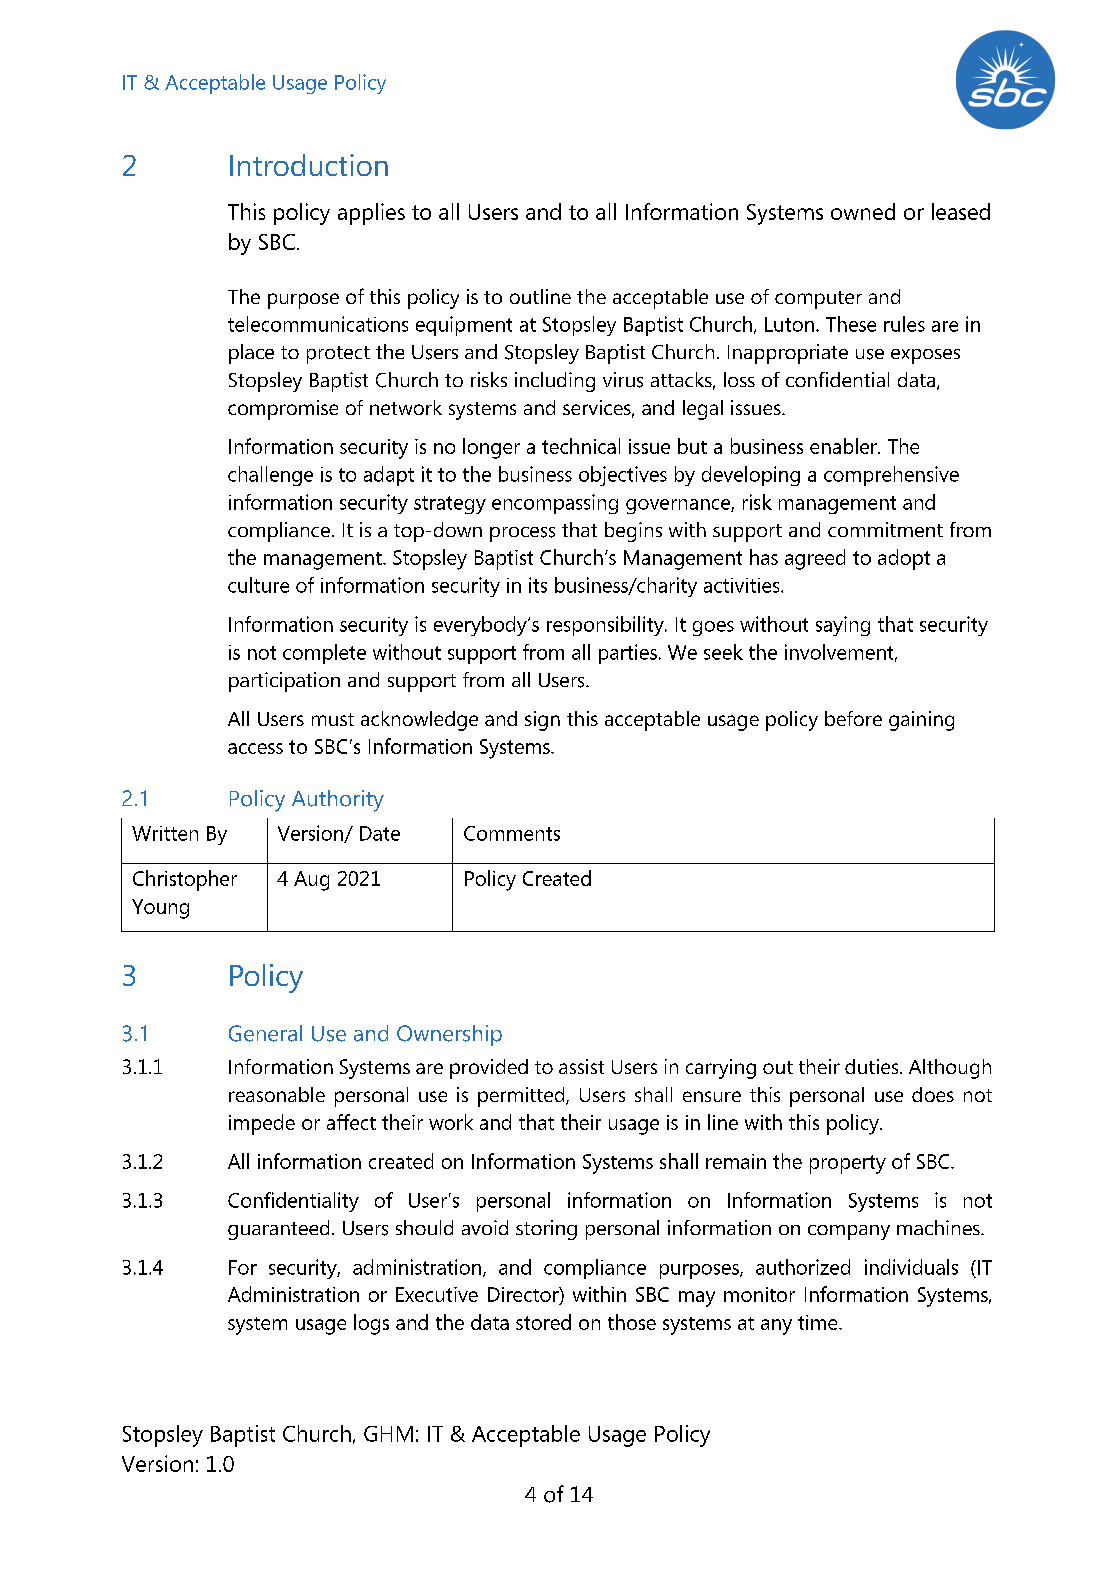  Describe the element at coordinates (853, 718) in the document. I see `before` at that location.
